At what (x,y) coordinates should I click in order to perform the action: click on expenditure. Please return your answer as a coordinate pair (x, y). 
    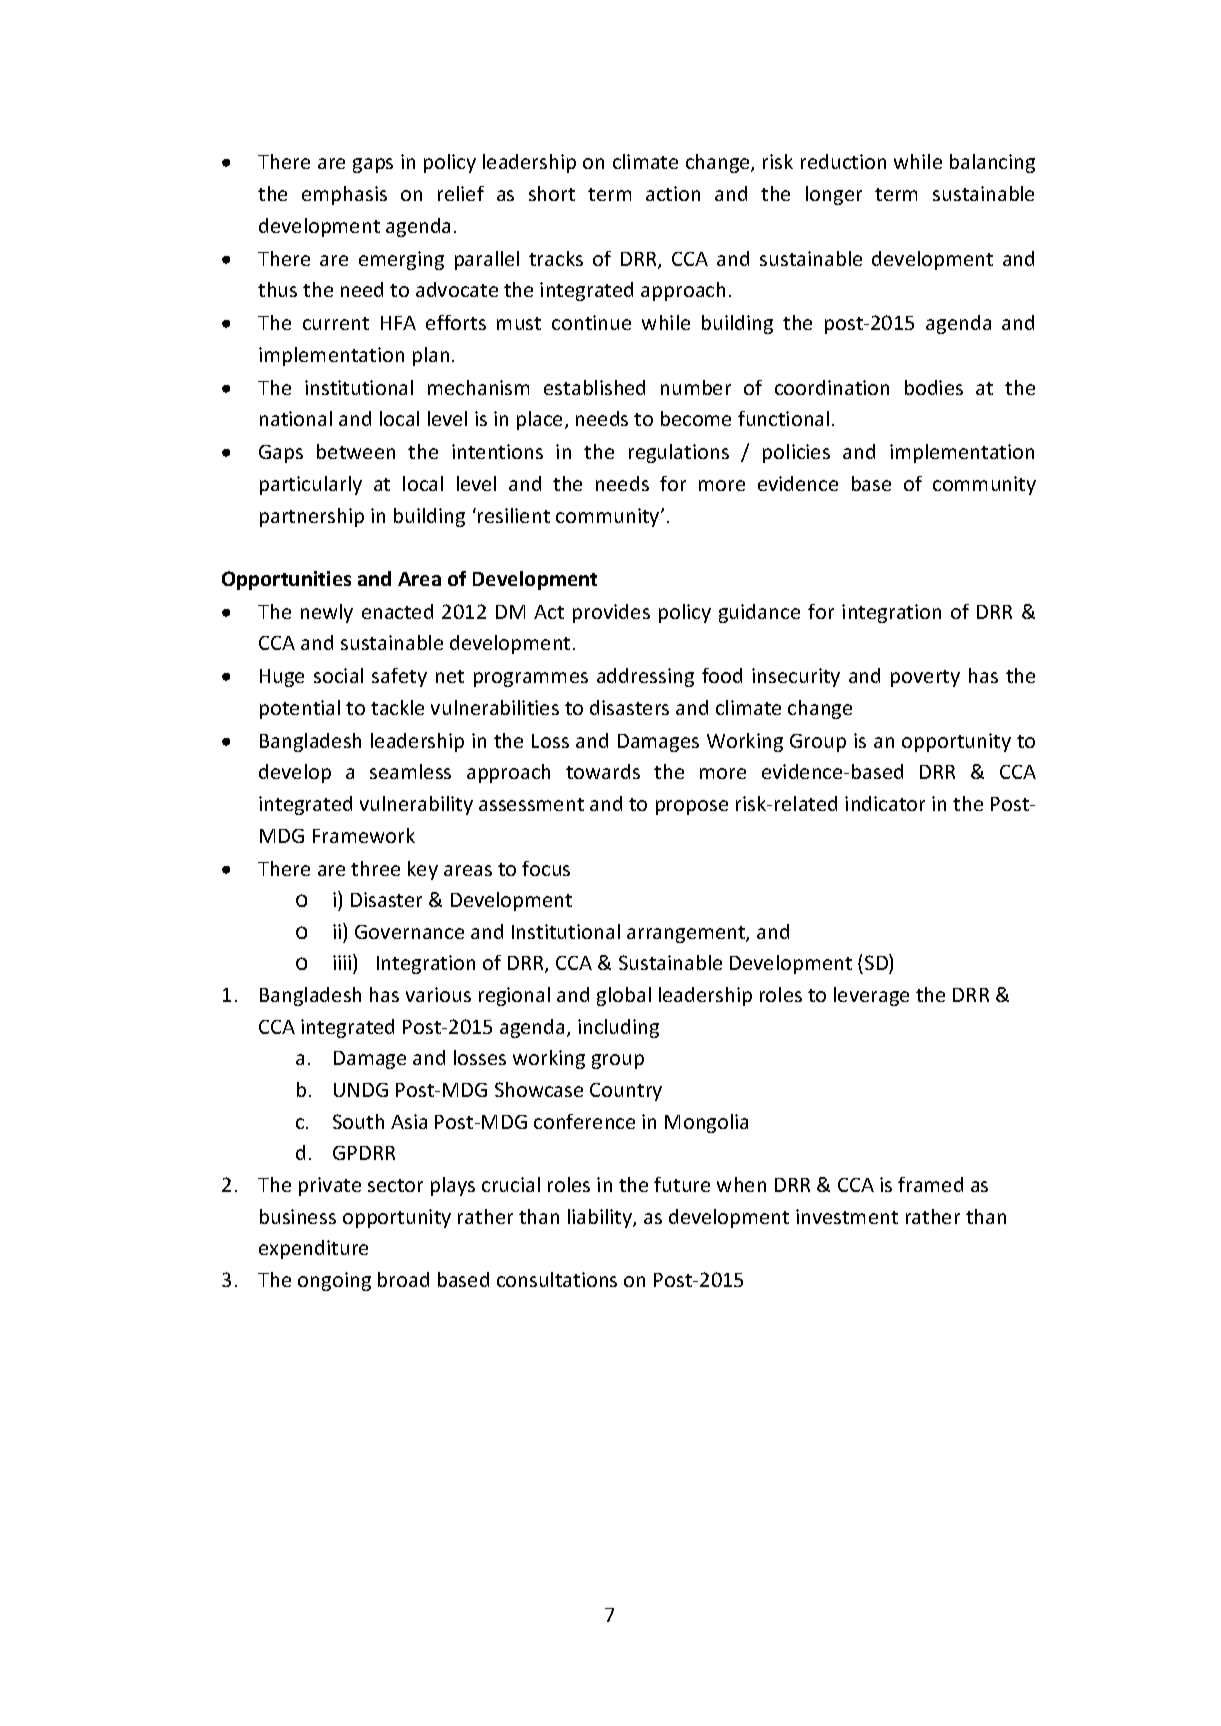
    Looking at the image, I should click on (313, 1249).
